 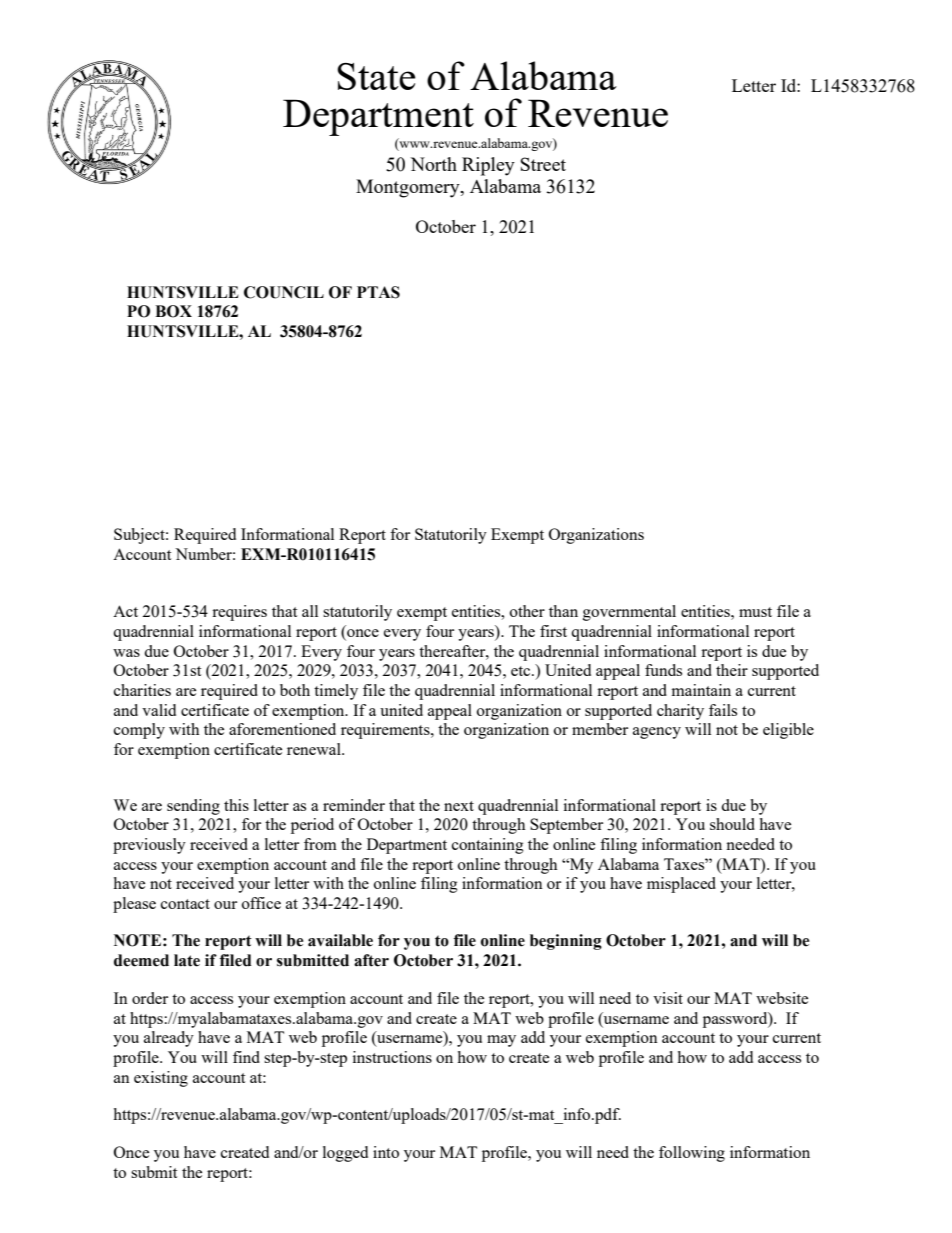 I want to click on existing, so click(x=161, y=1079).
